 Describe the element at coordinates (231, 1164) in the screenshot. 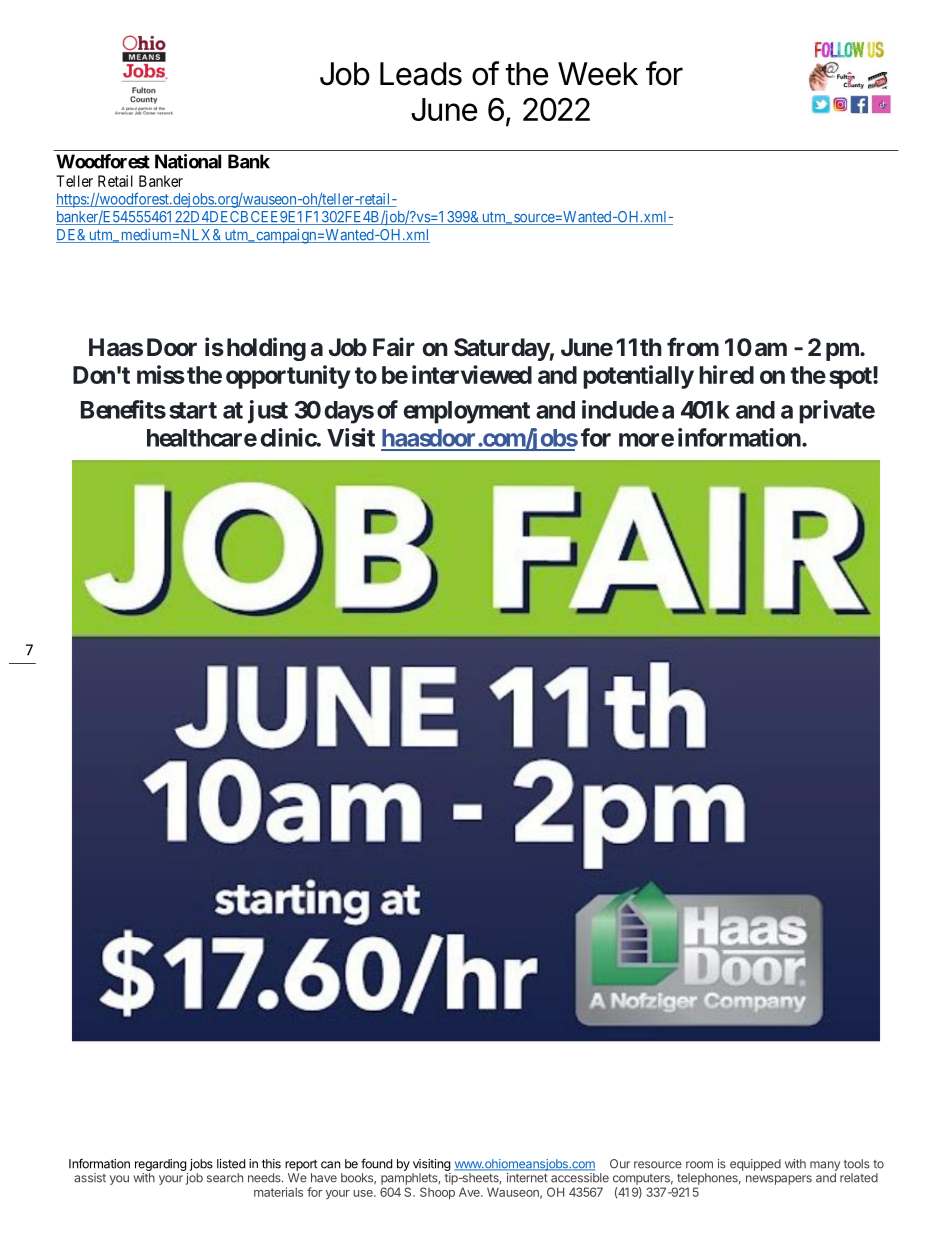

I see `listed` at that location.
